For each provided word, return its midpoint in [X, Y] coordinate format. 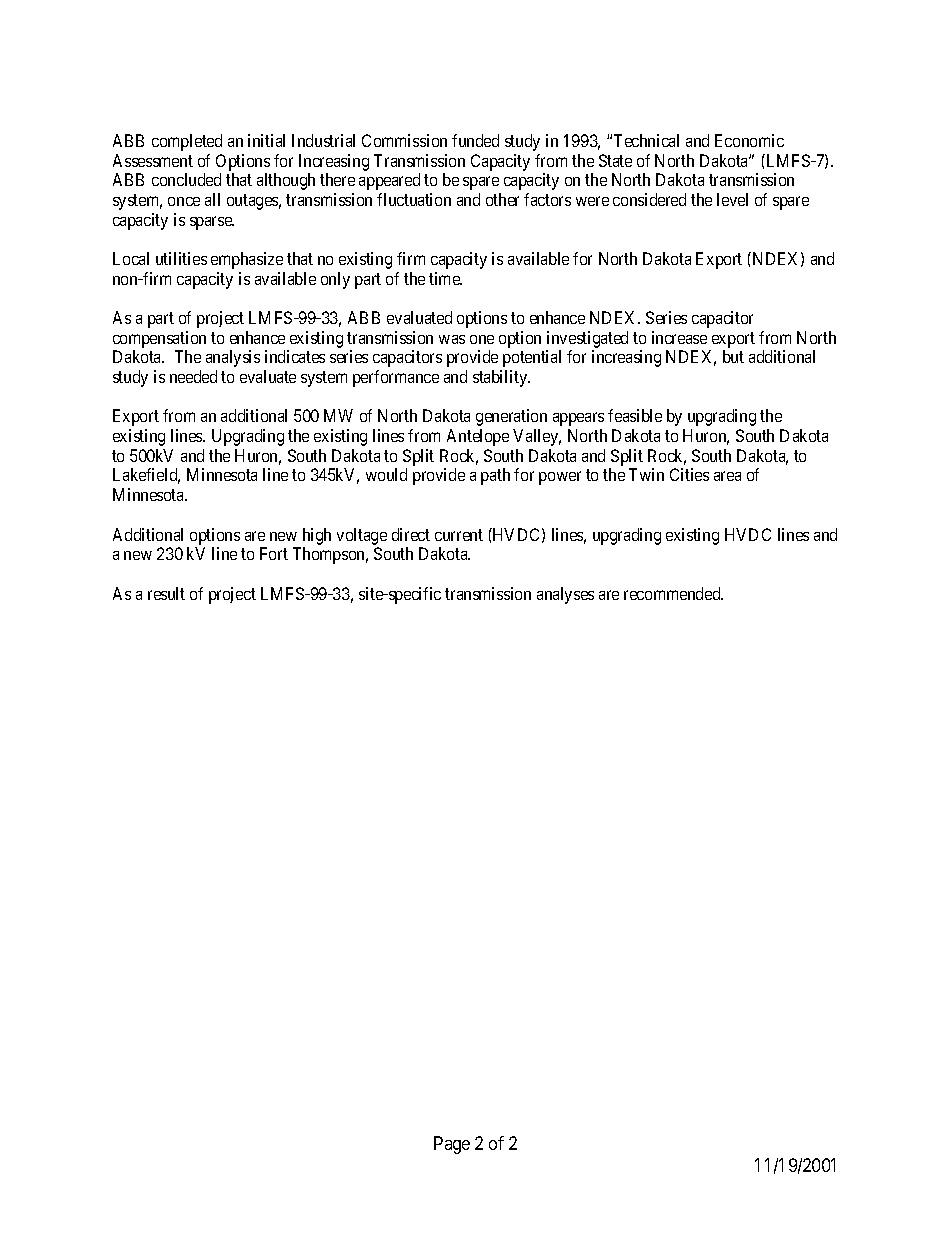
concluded [186, 179]
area [727, 476]
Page [452, 1145]
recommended [673, 593]
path [495, 476]
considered [649, 199]
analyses [565, 595]
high [317, 536]
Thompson [330, 555]
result [166, 593]
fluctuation [414, 199]
